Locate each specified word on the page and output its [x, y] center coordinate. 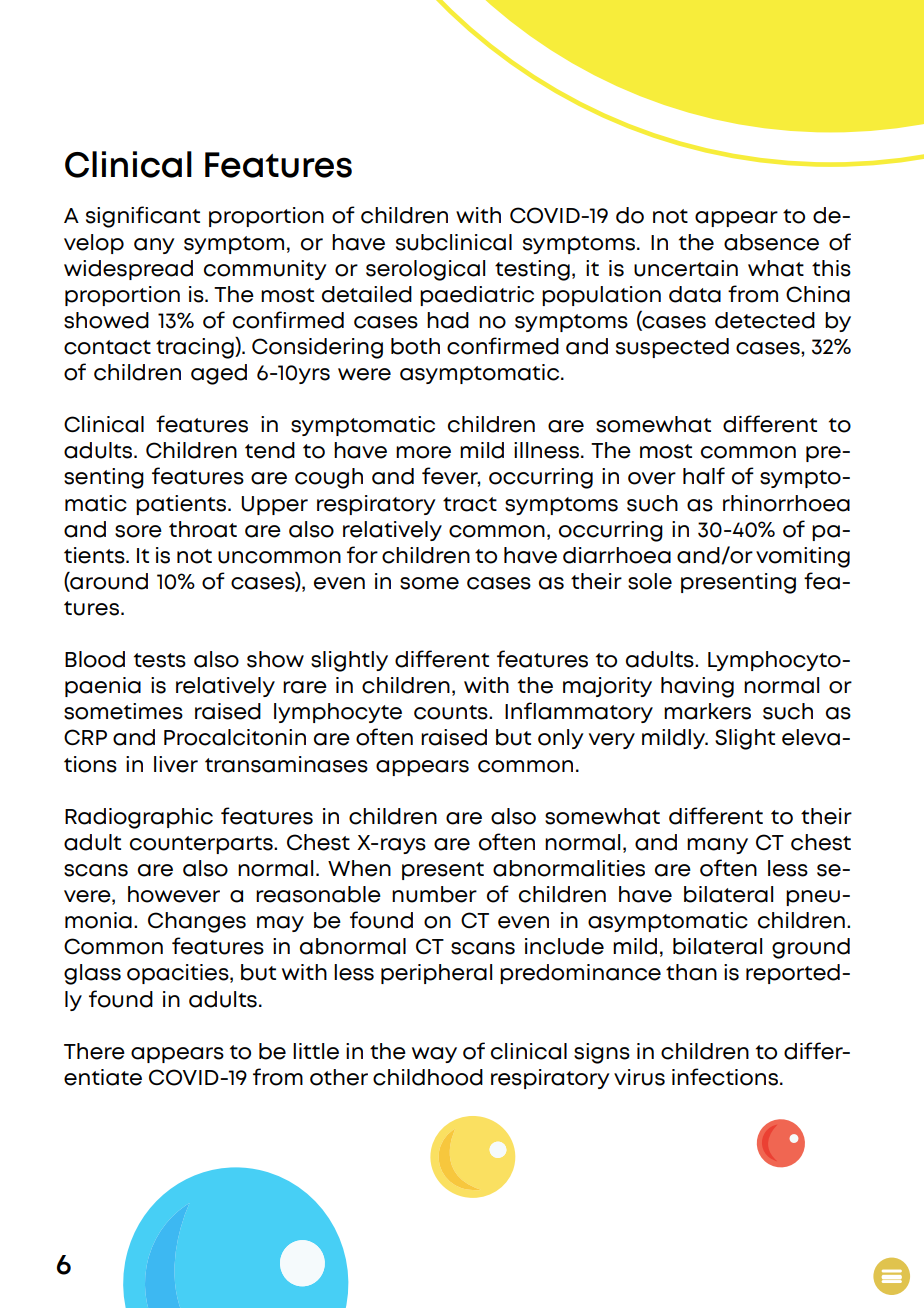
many [717, 846]
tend [270, 450]
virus [639, 1077]
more [423, 452]
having [697, 687]
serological [425, 270]
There [94, 1051]
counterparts [202, 845]
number [434, 894]
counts [452, 712]
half [704, 476]
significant [143, 217]
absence [771, 242]
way [434, 1055]
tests [160, 660]
